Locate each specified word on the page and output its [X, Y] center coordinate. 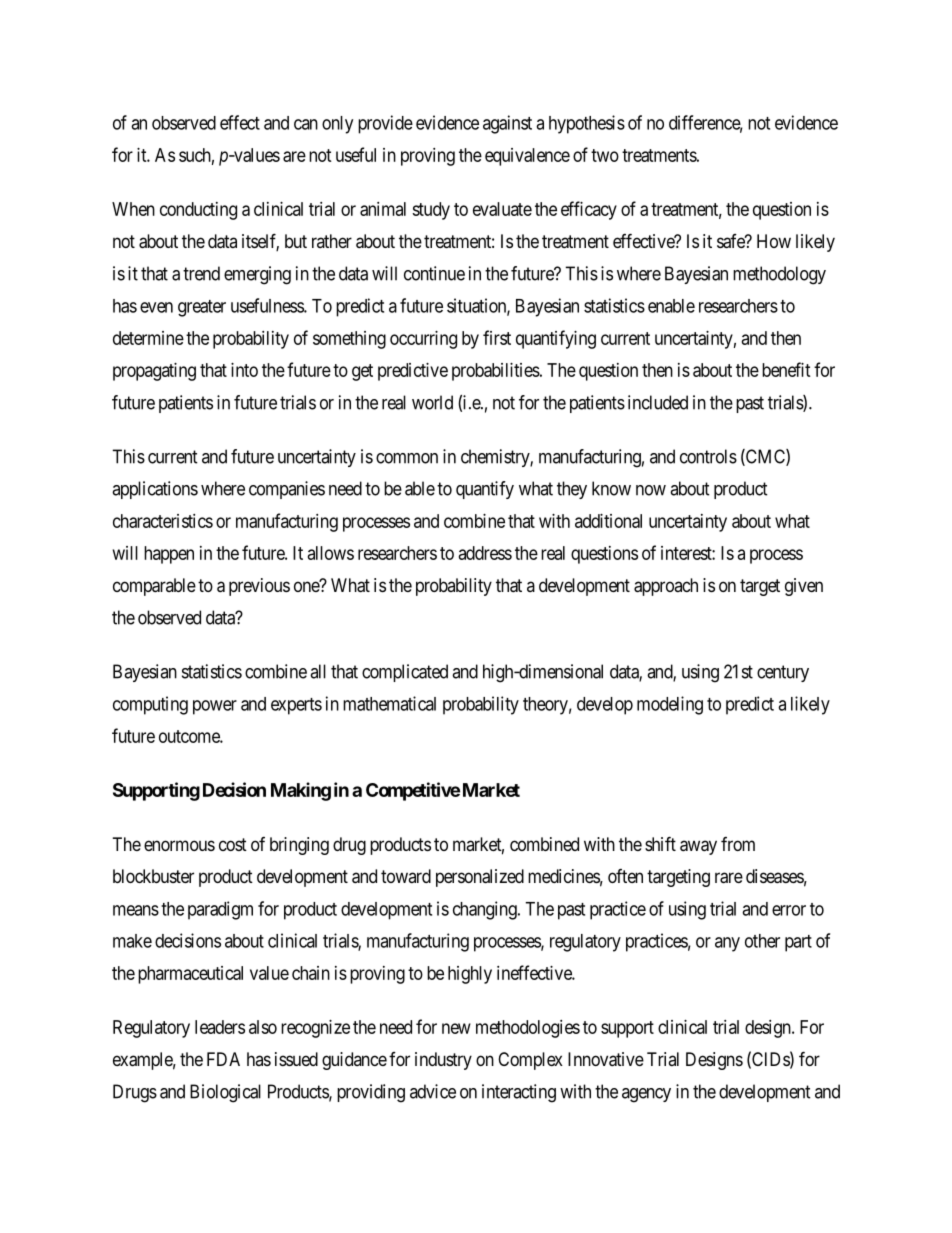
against [507, 124]
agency [646, 1095]
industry [443, 1061]
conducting [198, 211]
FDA [223, 1059]
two [605, 155]
